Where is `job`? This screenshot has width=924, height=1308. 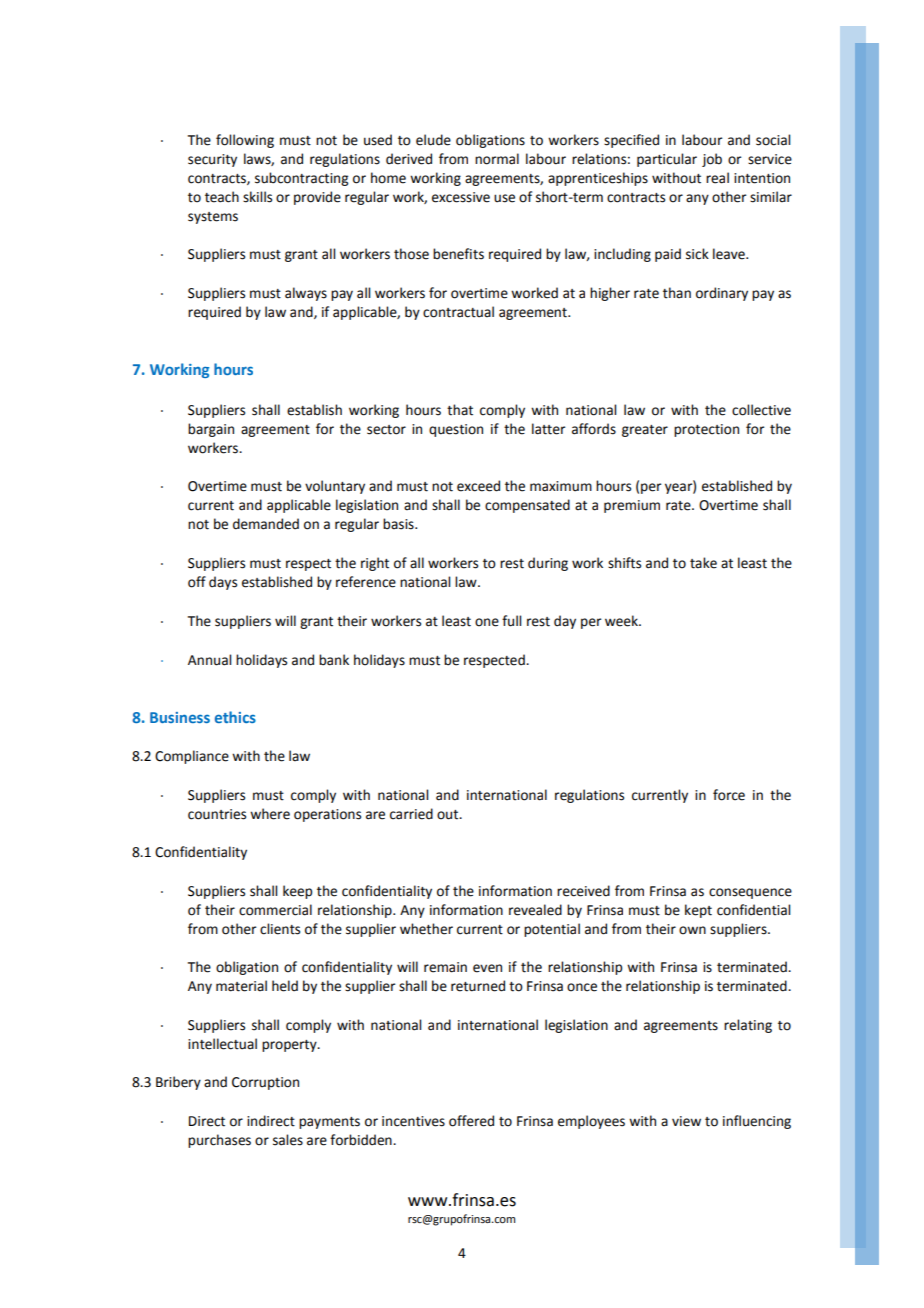 job is located at coordinates (712, 160).
